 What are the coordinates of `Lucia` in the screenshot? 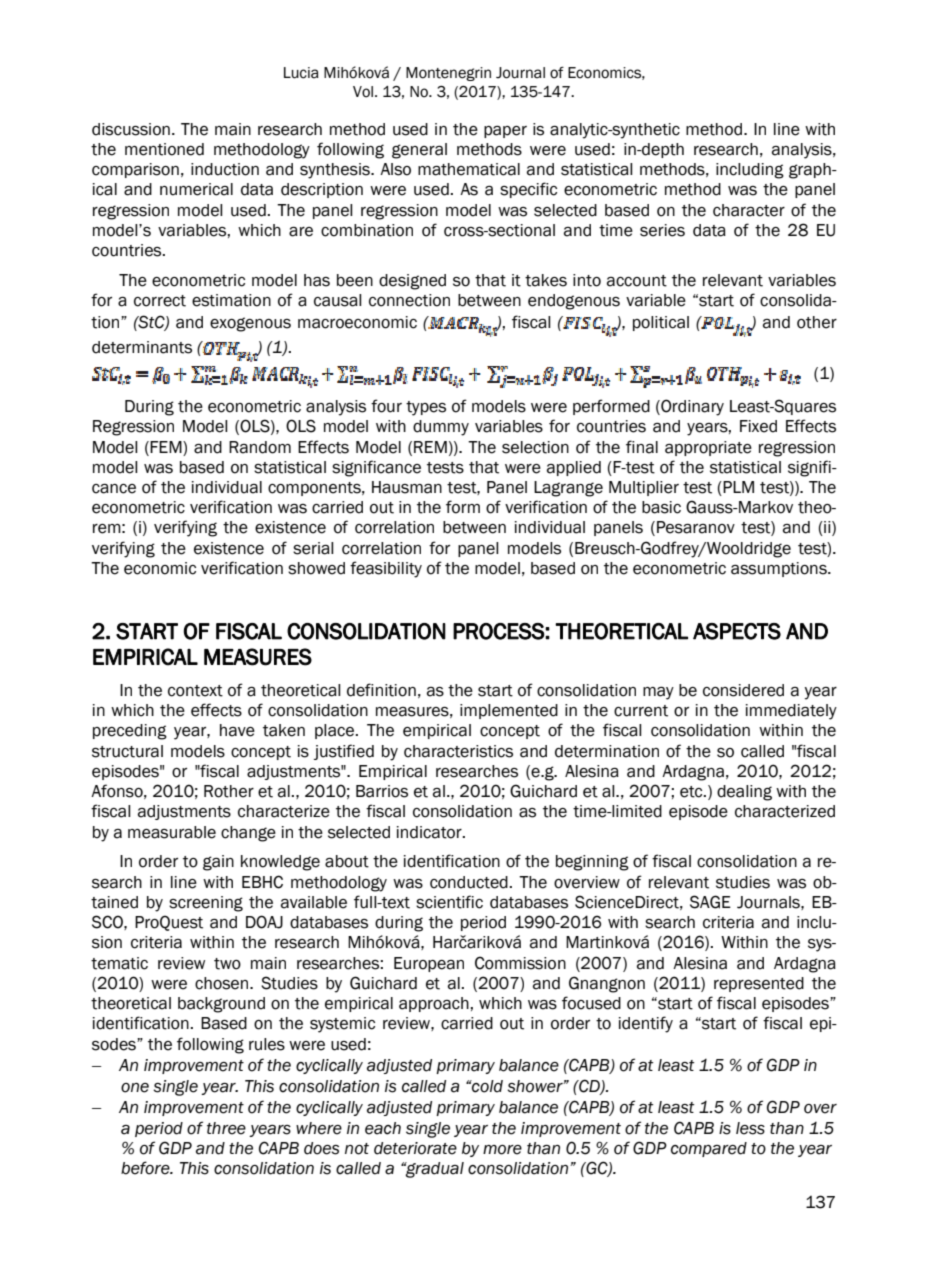 It's located at (301, 73).
